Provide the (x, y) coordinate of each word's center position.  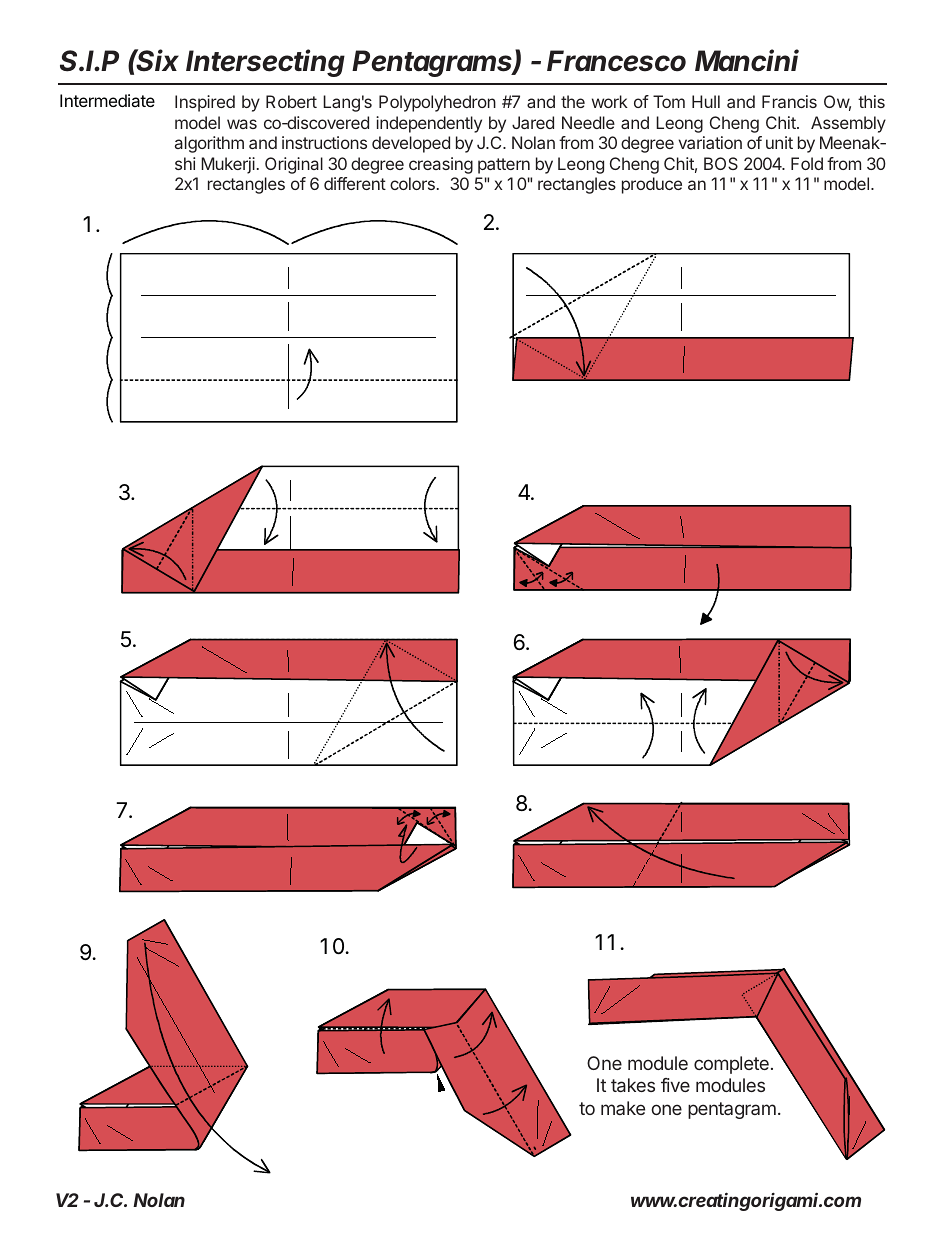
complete (731, 1065)
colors (412, 183)
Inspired (205, 103)
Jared (533, 122)
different (355, 183)
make (623, 1108)
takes (633, 1085)
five (675, 1085)
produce (652, 185)
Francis (789, 101)
